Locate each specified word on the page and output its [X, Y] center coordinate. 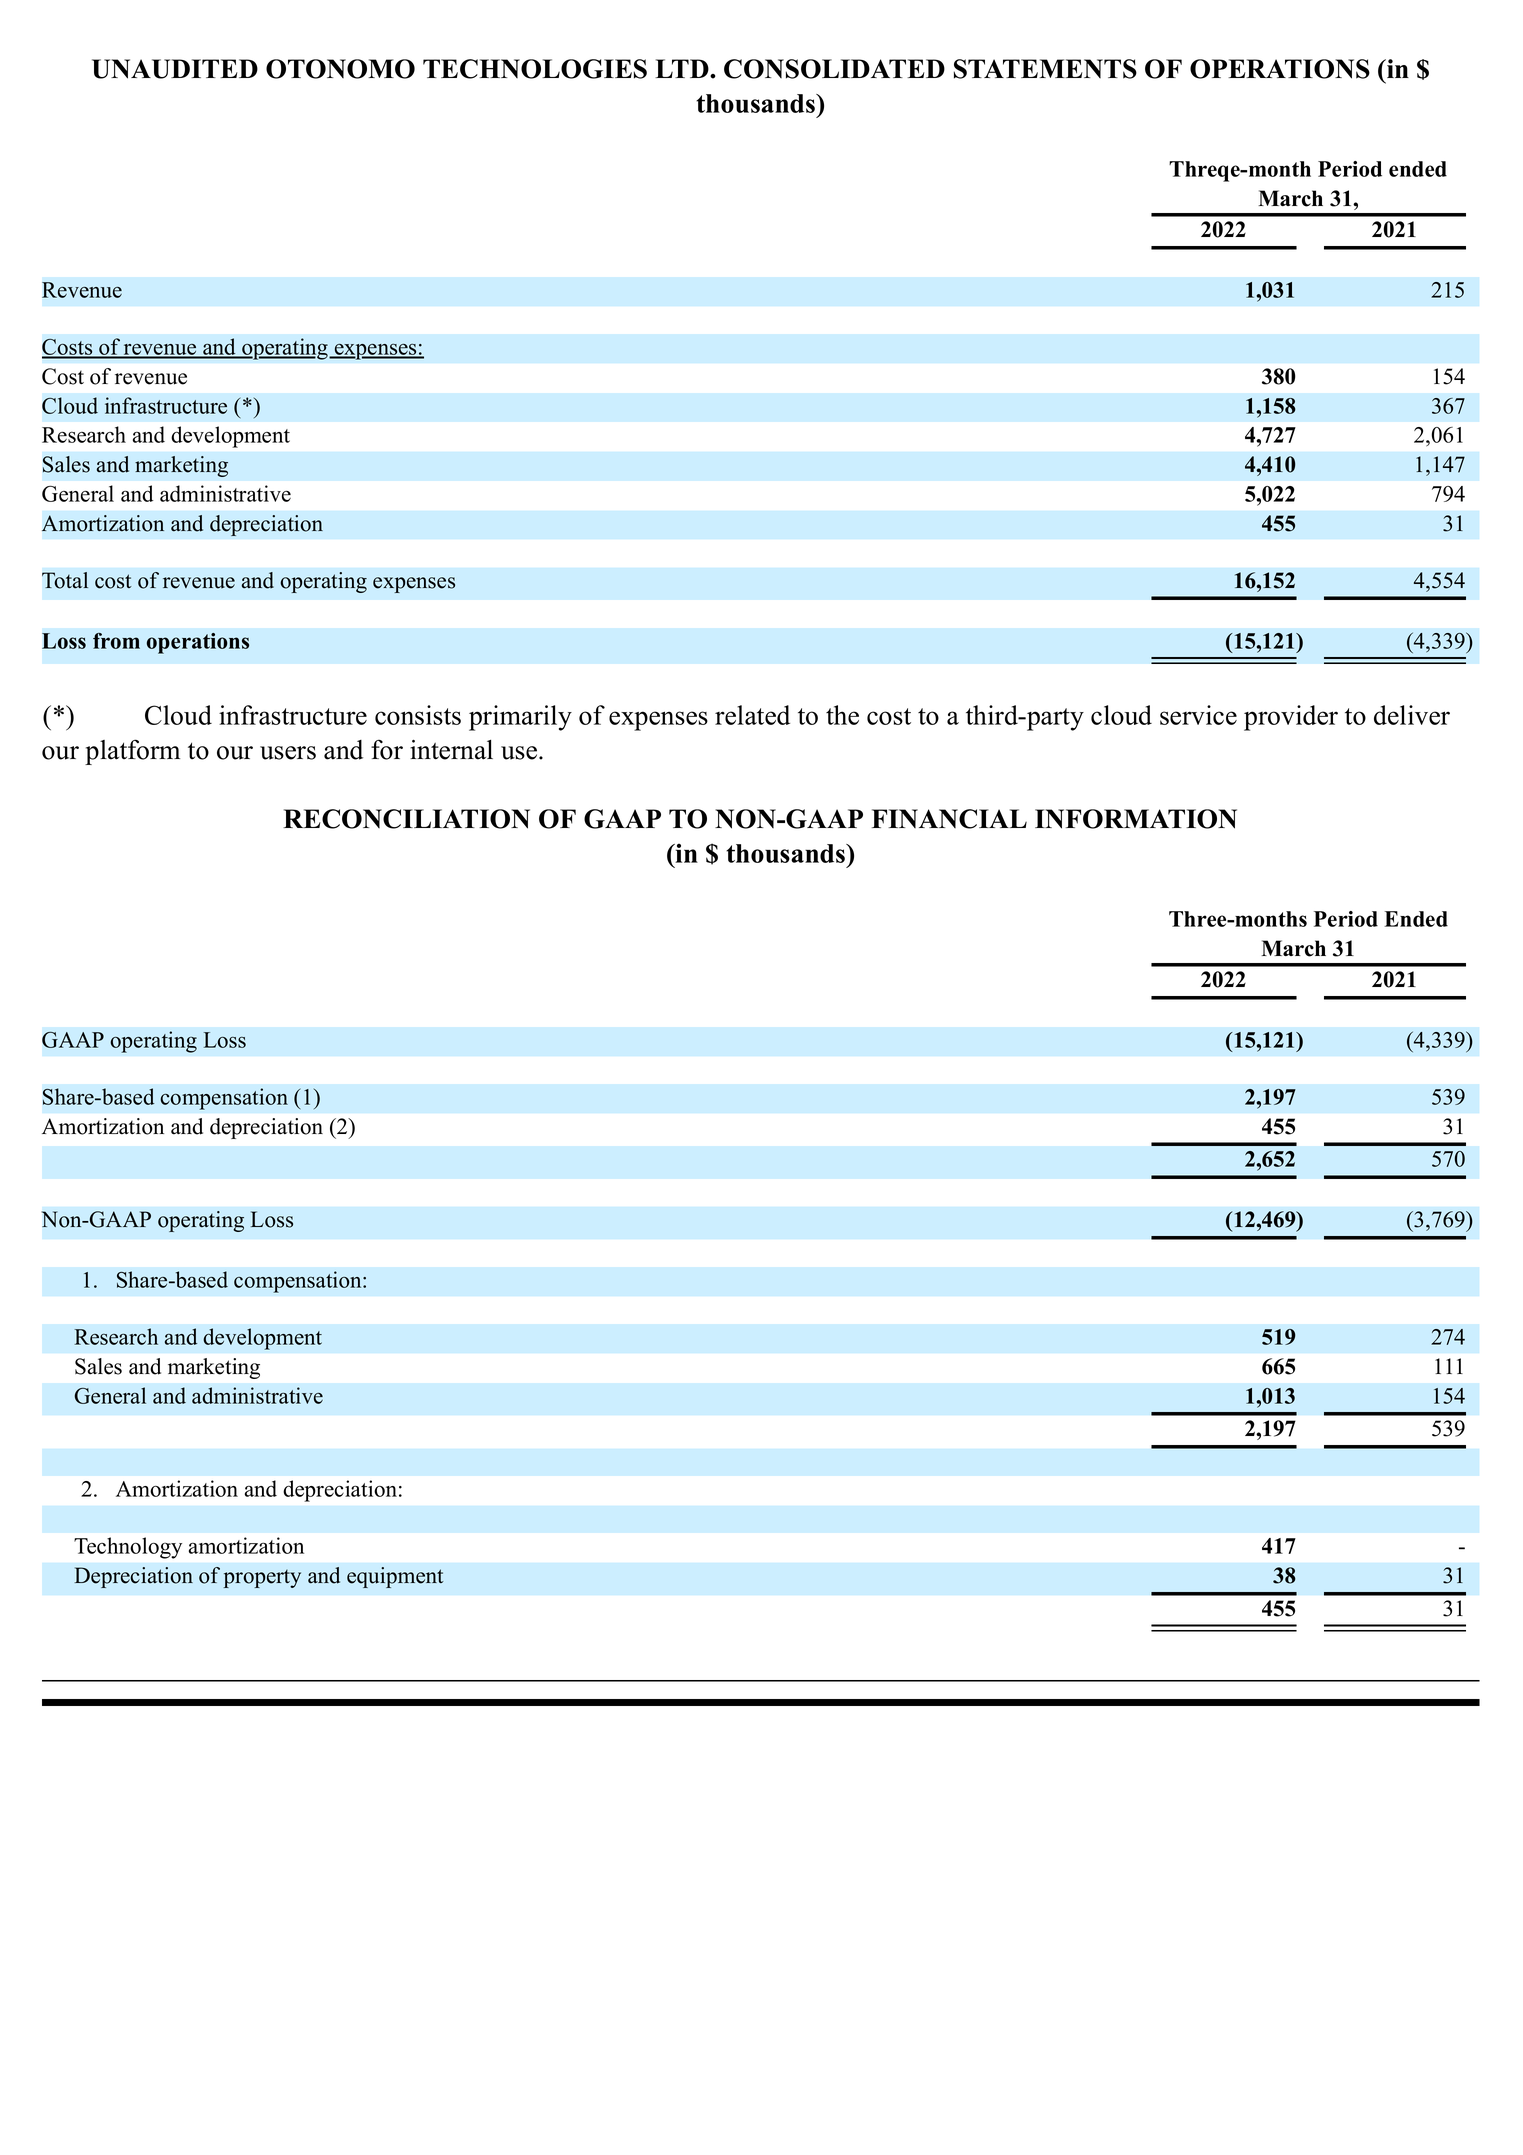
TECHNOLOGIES [535, 69]
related [752, 715]
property [262, 1579]
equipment [395, 1577]
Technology [128, 1548]
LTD [683, 68]
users [288, 753]
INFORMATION [1136, 819]
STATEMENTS [1045, 69]
